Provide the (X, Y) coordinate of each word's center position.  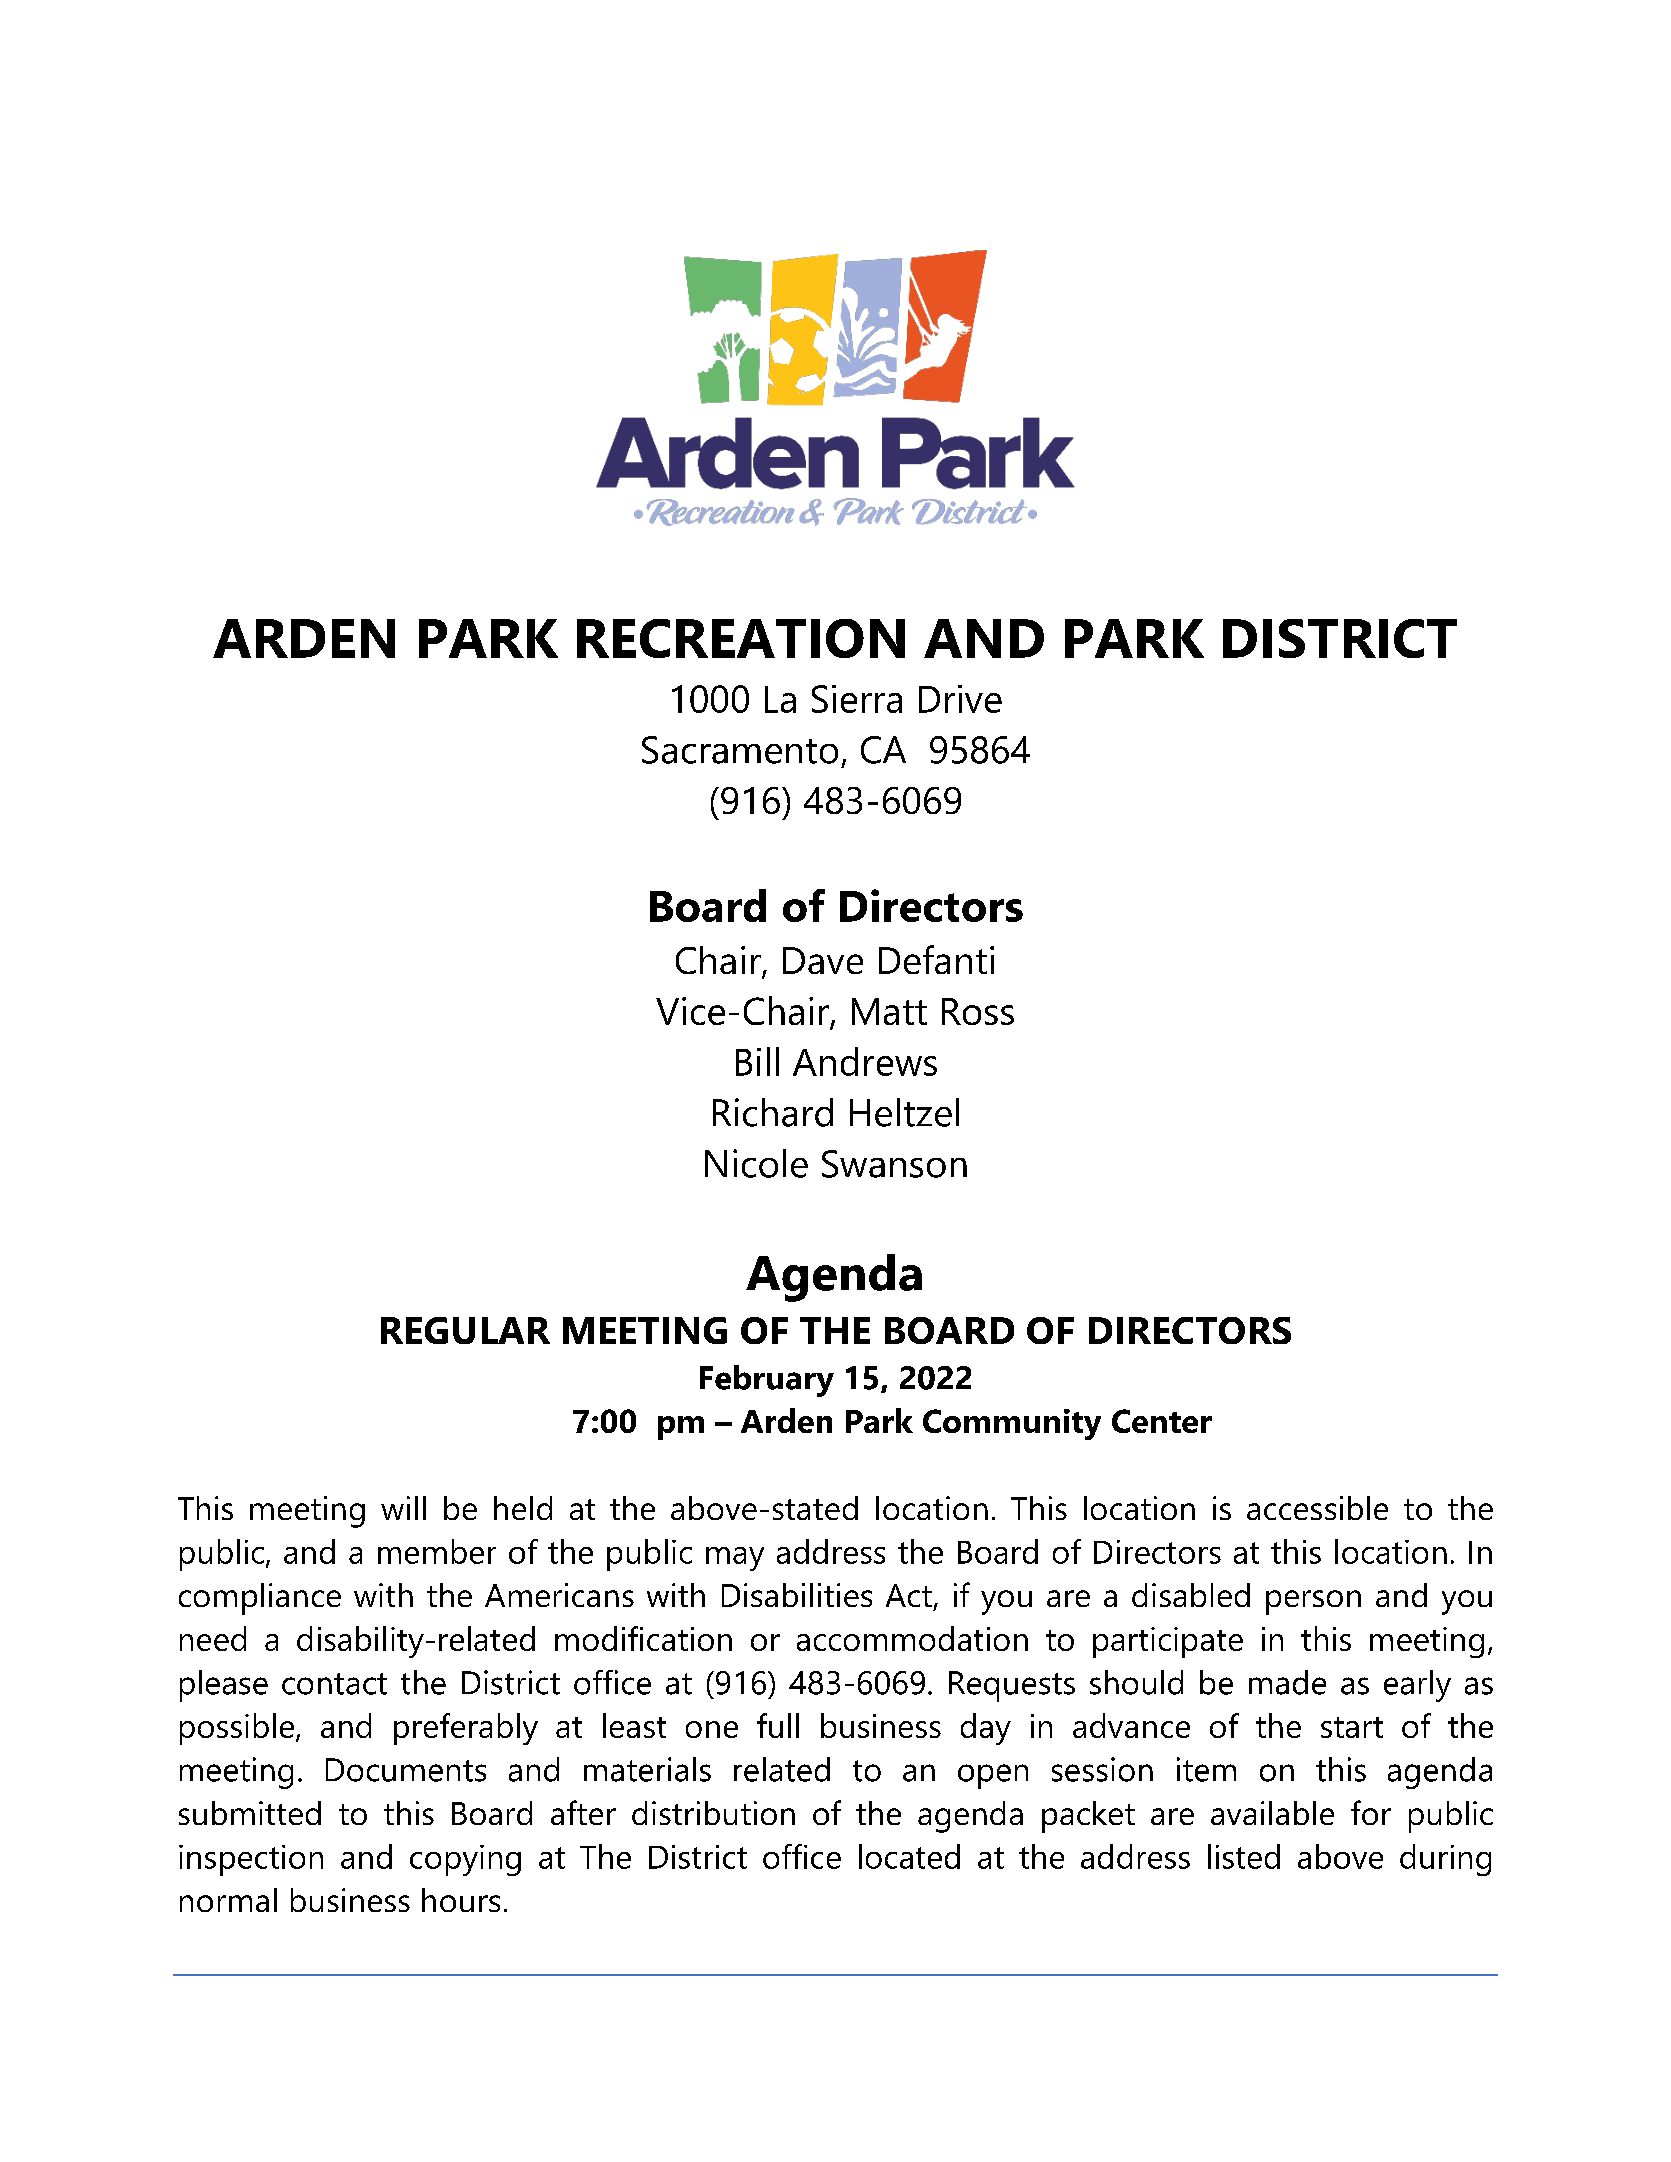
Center (1162, 1421)
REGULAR (465, 1330)
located (909, 1856)
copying (465, 1860)
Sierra (857, 699)
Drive (960, 699)
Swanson (894, 1164)
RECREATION (741, 638)
